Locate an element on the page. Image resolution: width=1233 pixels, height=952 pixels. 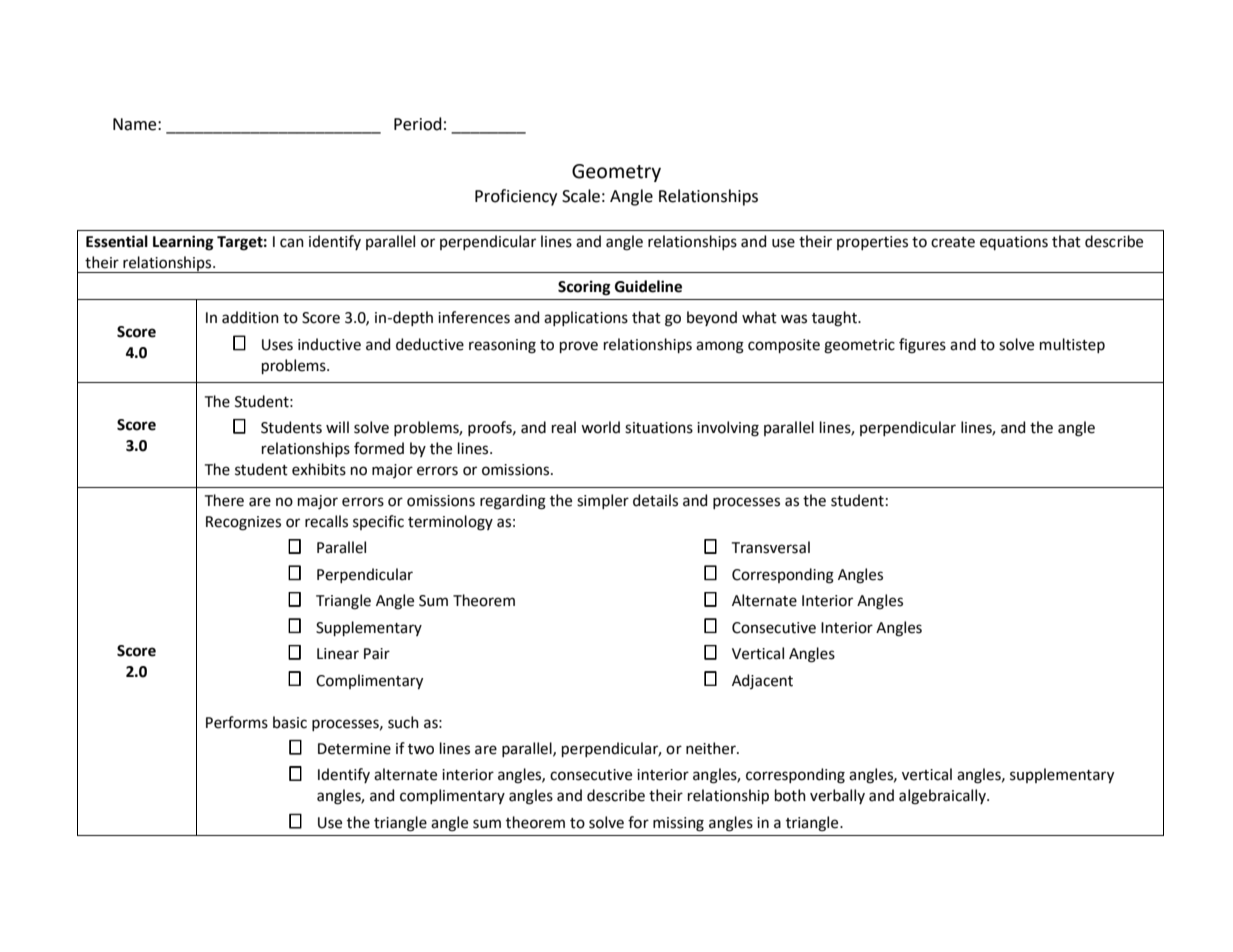
missing is located at coordinates (678, 824).
